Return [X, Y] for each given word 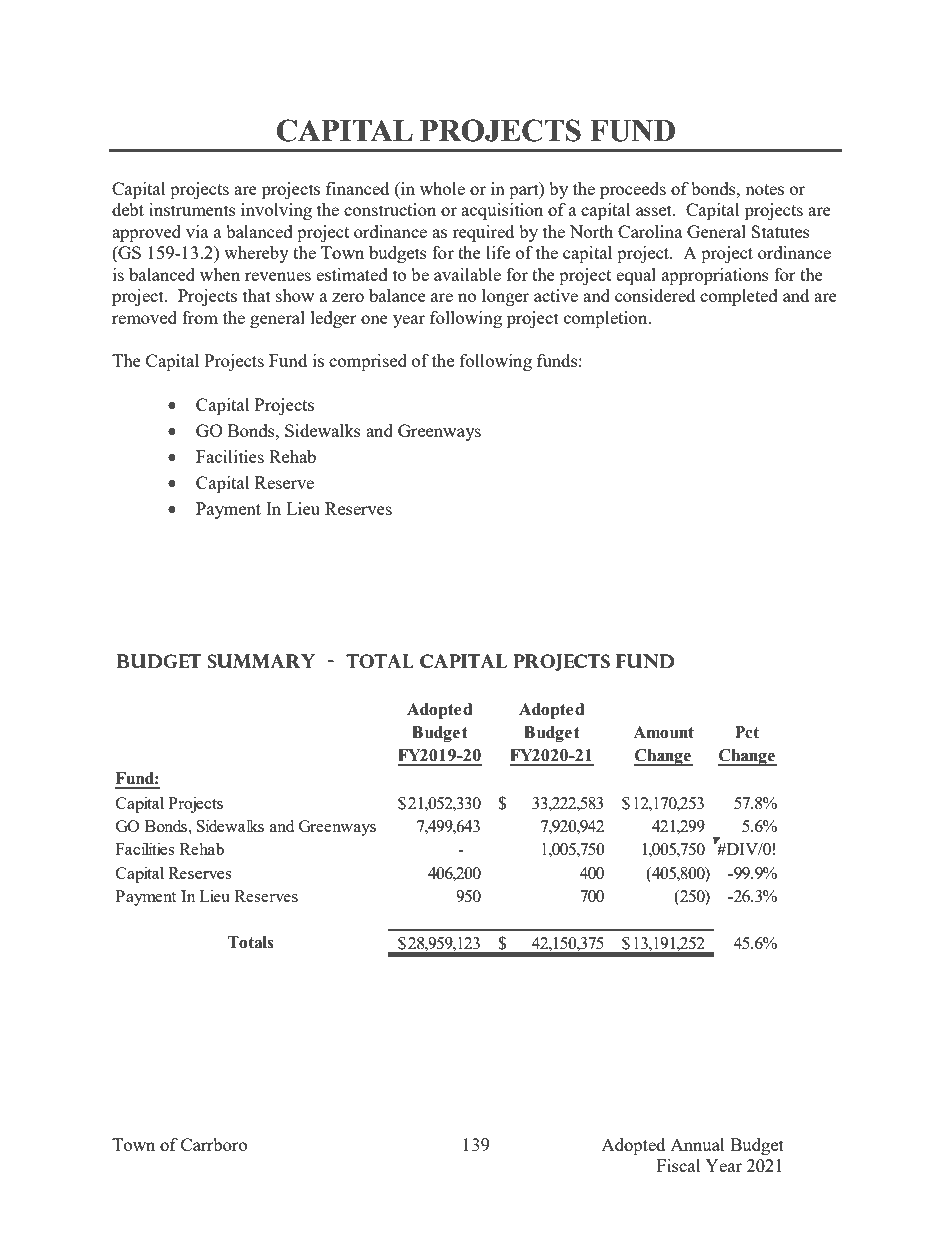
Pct [747, 732]
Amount [663, 732]
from [200, 317]
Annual [697, 1144]
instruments [192, 209]
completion [607, 319]
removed [144, 317]
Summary [262, 661]
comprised [368, 362]
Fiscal [679, 1165]
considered [655, 295]
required [483, 233]
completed [739, 297]
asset [655, 210]
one [374, 319]
